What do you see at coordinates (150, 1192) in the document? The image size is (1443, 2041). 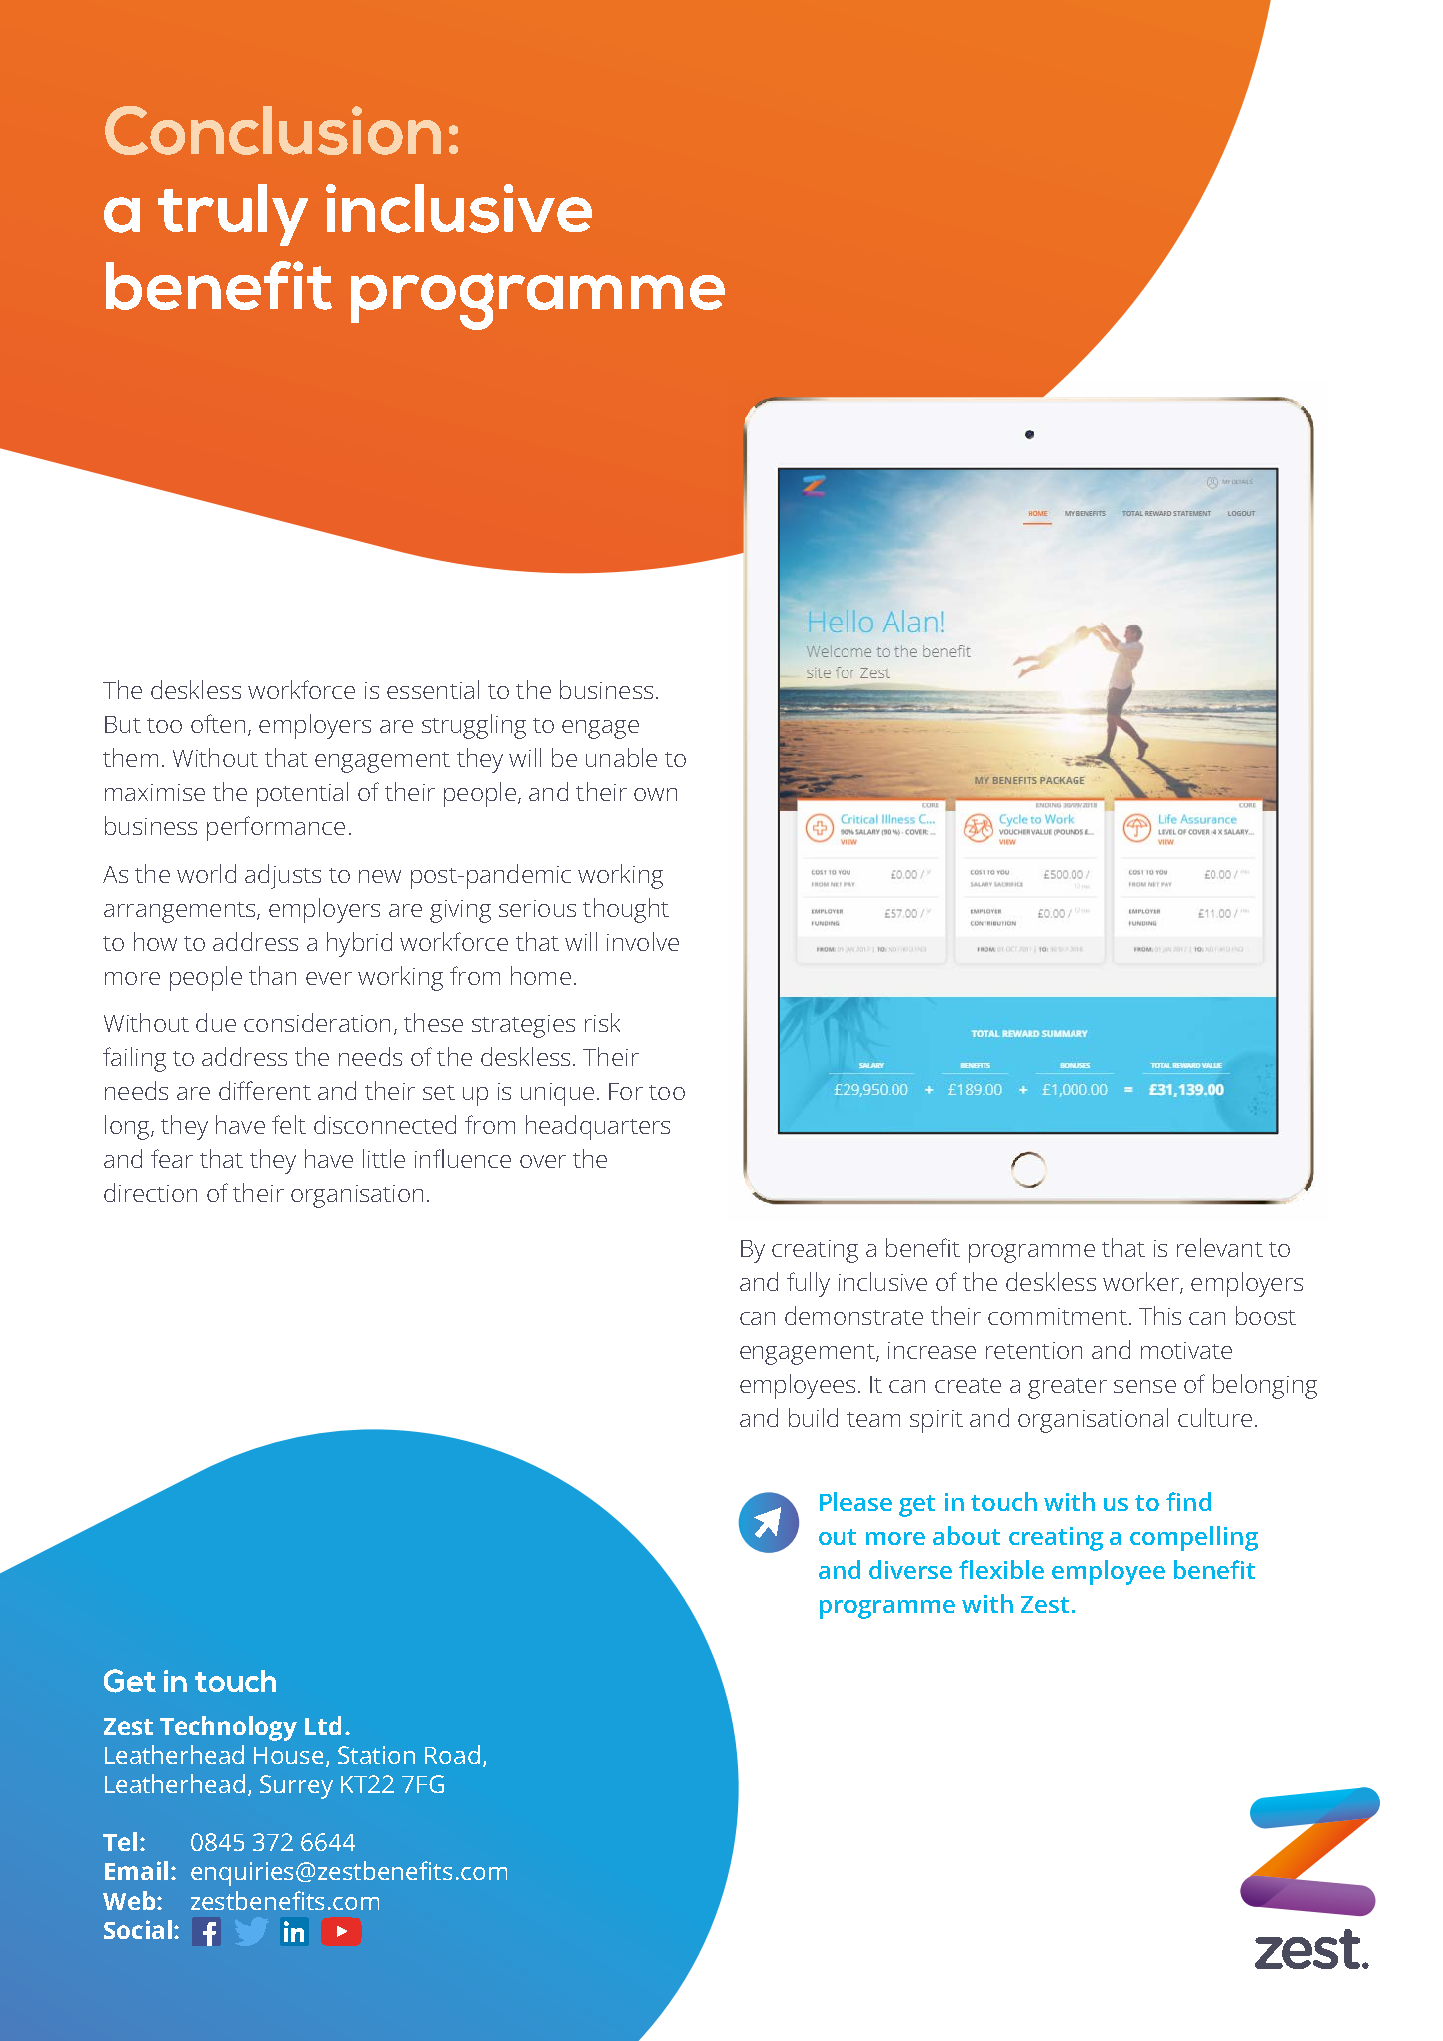 I see `direction` at bounding box center [150, 1192].
